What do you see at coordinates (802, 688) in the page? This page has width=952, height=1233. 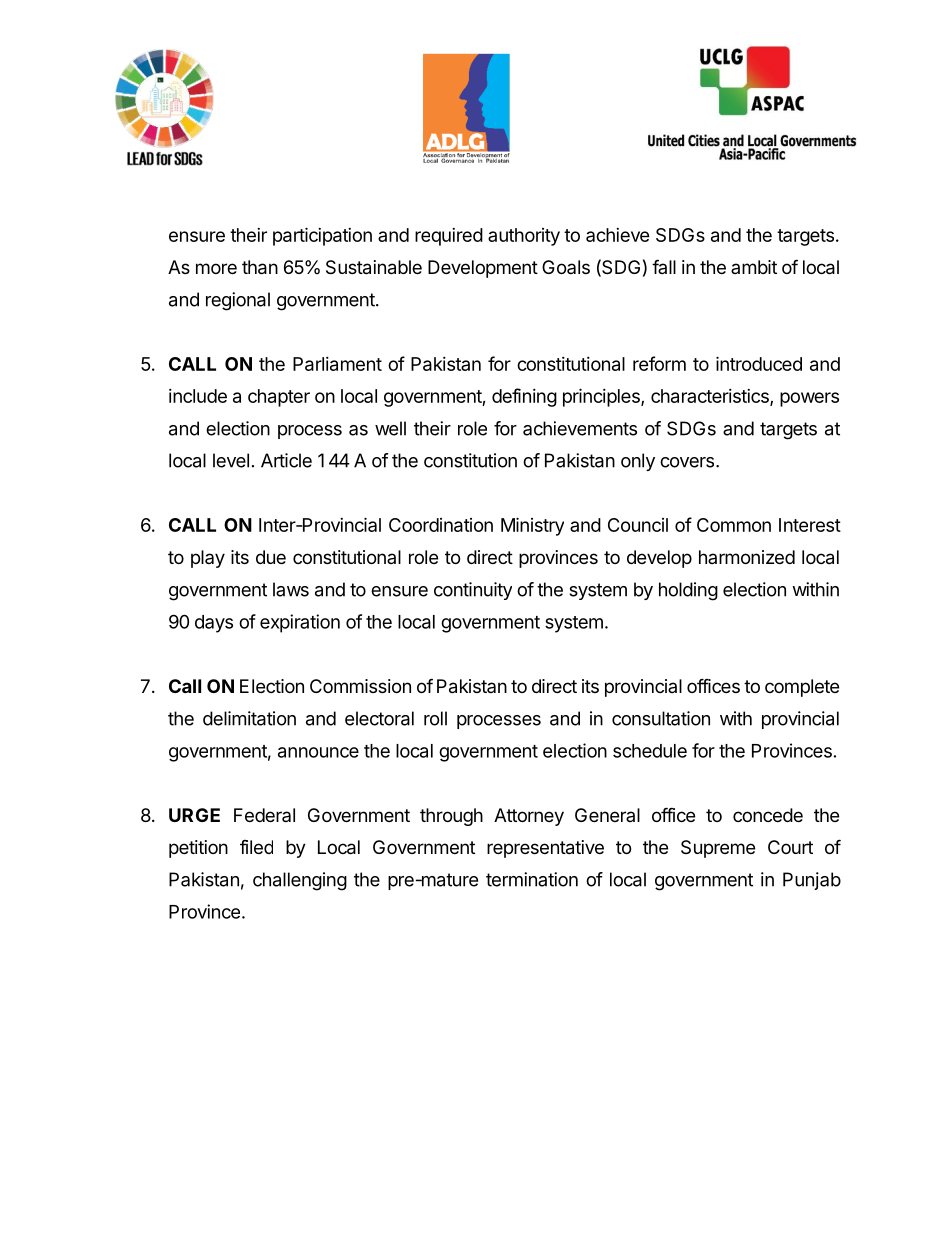 I see `complete` at bounding box center [802, 688].
